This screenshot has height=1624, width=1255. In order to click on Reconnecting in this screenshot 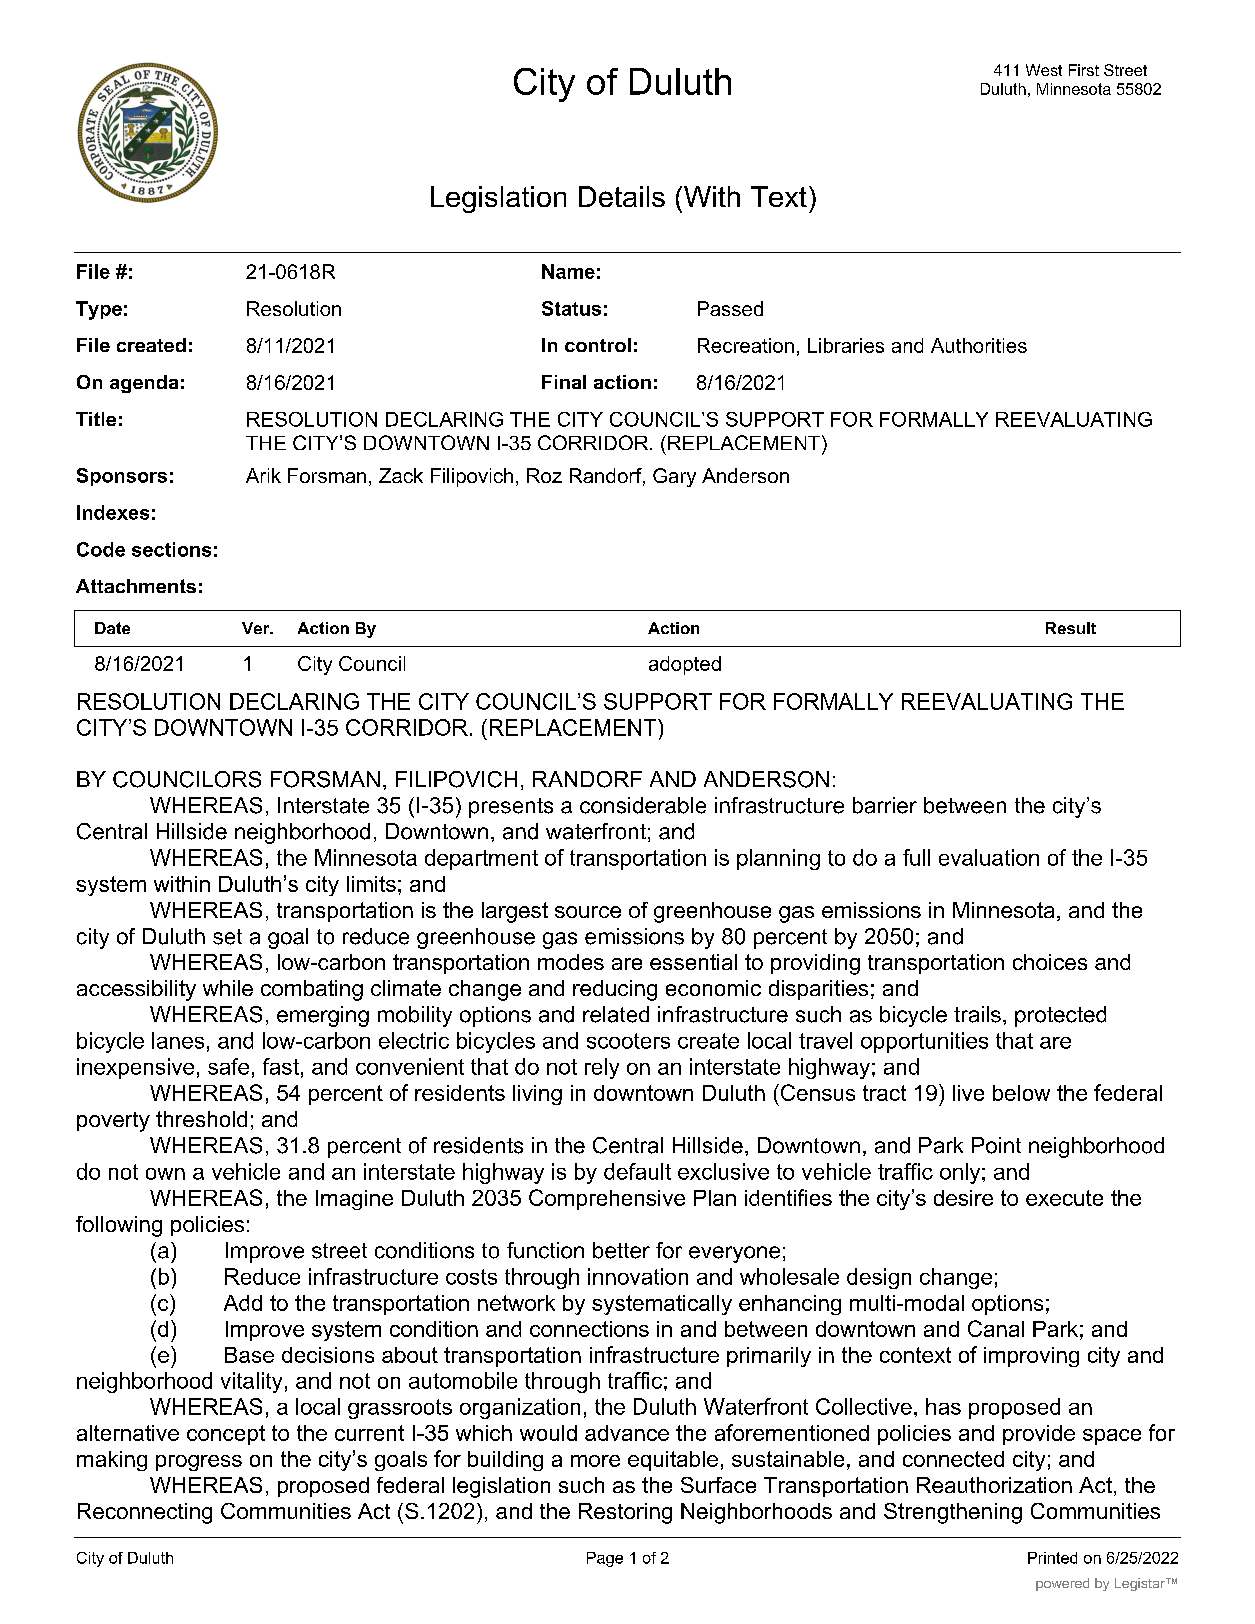, I will do `click(145, 1513)`.
